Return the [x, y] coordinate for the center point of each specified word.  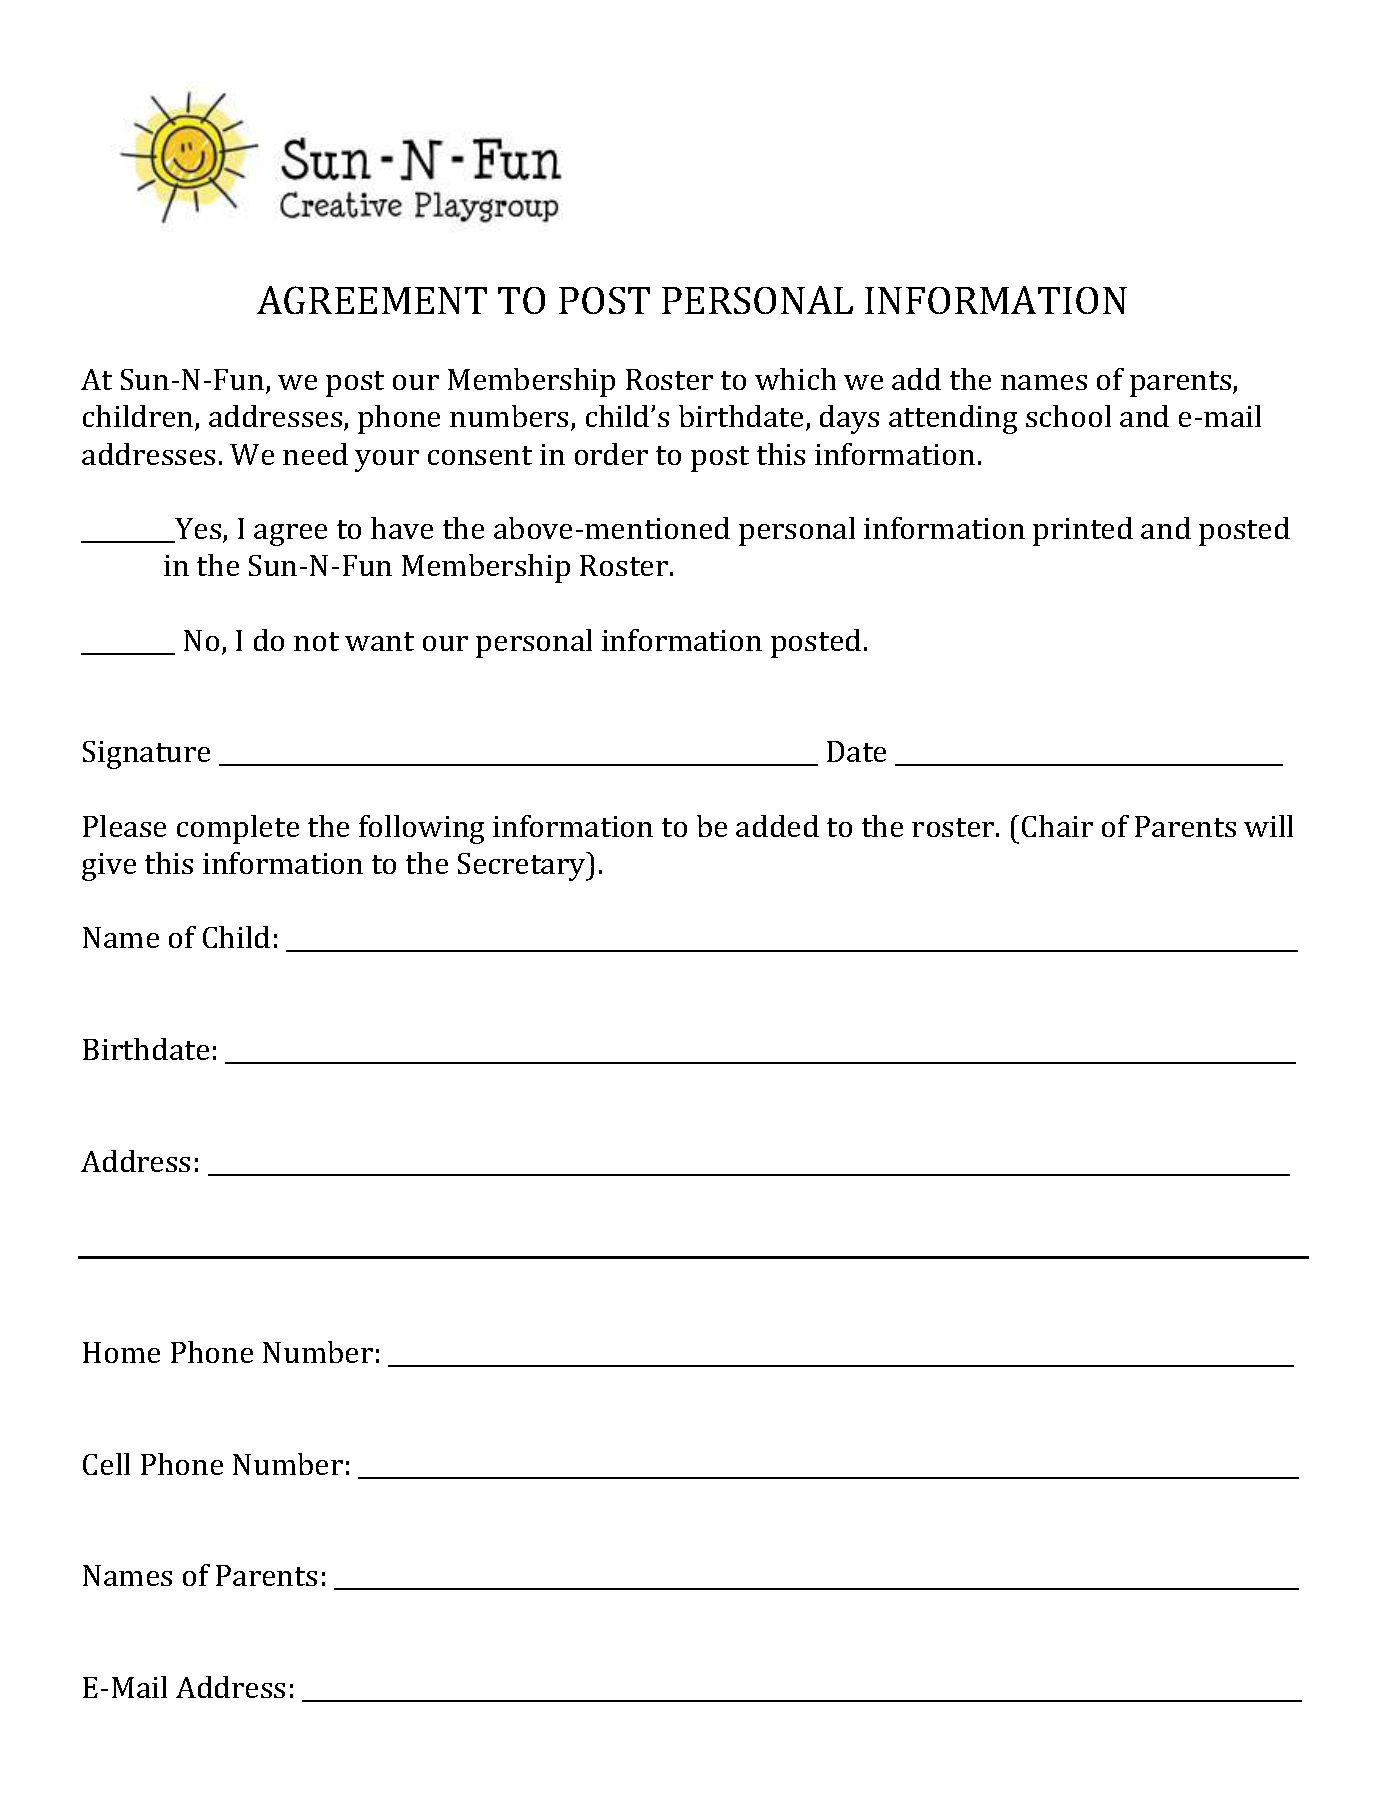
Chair [1057, 826]
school [1068, 416]
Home [121, 1352]
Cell [106, 1464]
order [611, 454]
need [315, 454]
